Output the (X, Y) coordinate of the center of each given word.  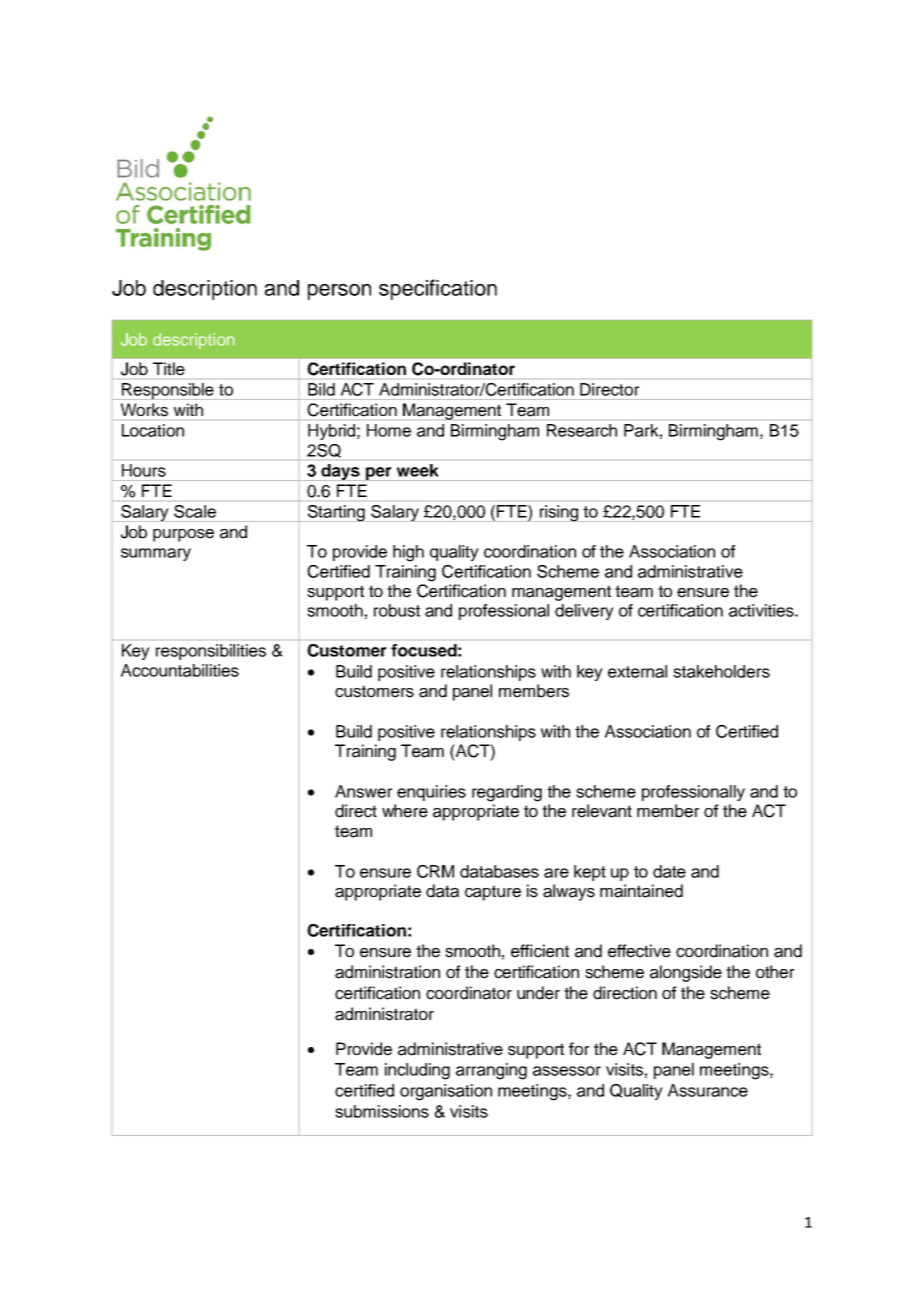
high (408, 553)
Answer (363, 791)
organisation (446, 1092)
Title (169, 368)
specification (438, 289)
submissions (382, 1111)
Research (582, 430)
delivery (584, 612)
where (405, 811)
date (669, 871)
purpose (183, 535)
